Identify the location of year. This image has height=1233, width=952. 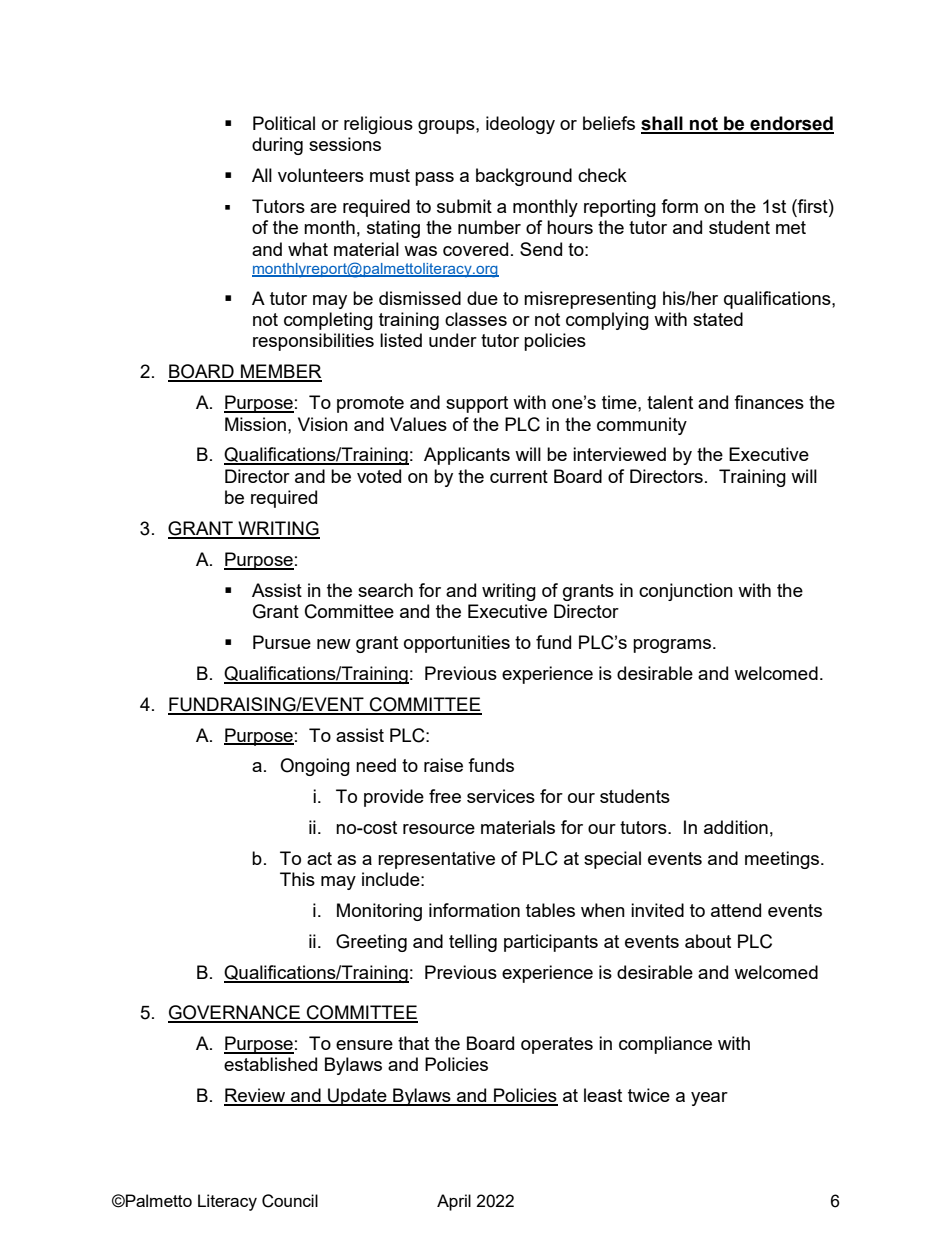
(709, 1099).
